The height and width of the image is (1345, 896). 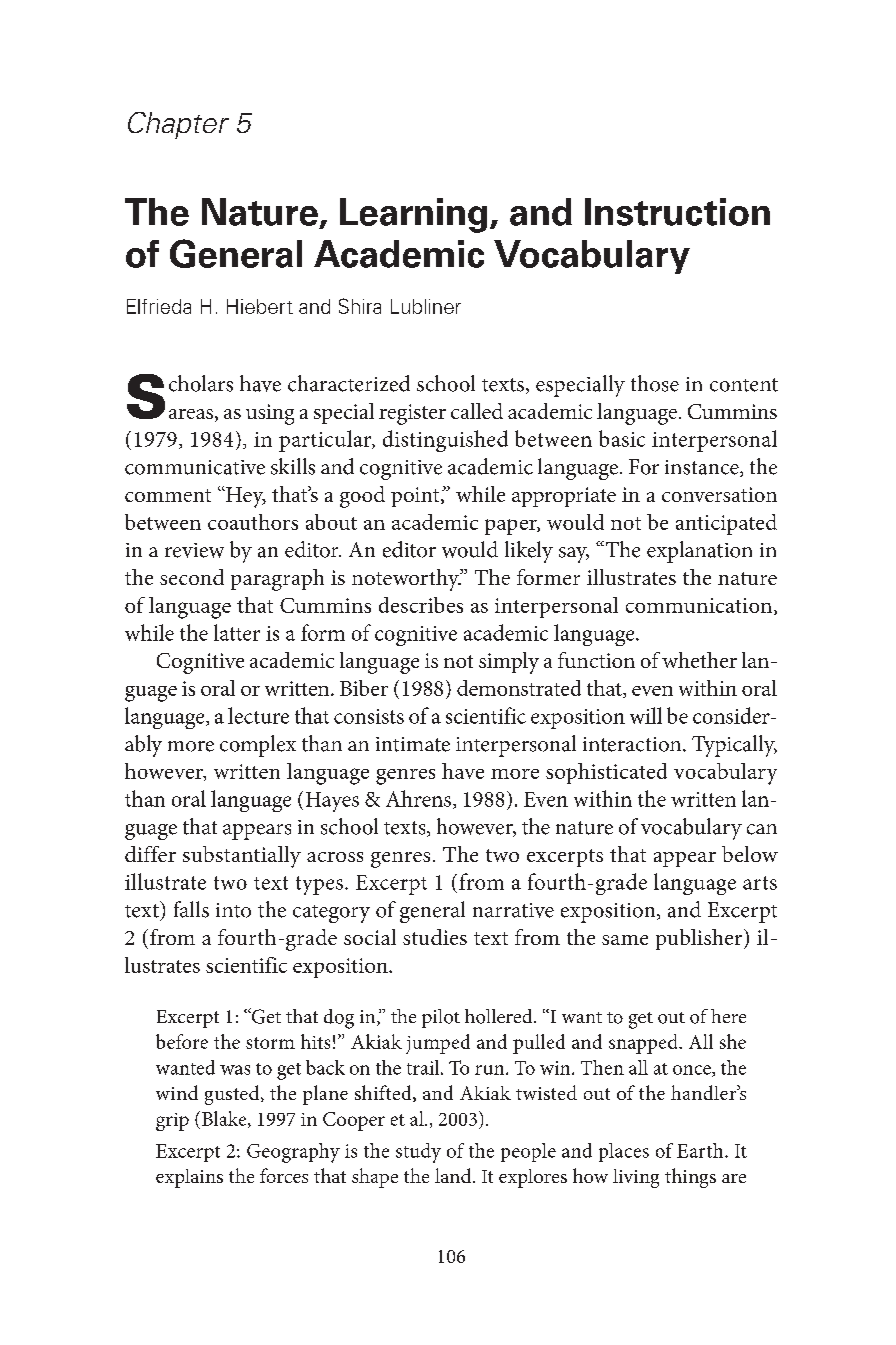 I want to click on can, so click(x=762, y=829).
